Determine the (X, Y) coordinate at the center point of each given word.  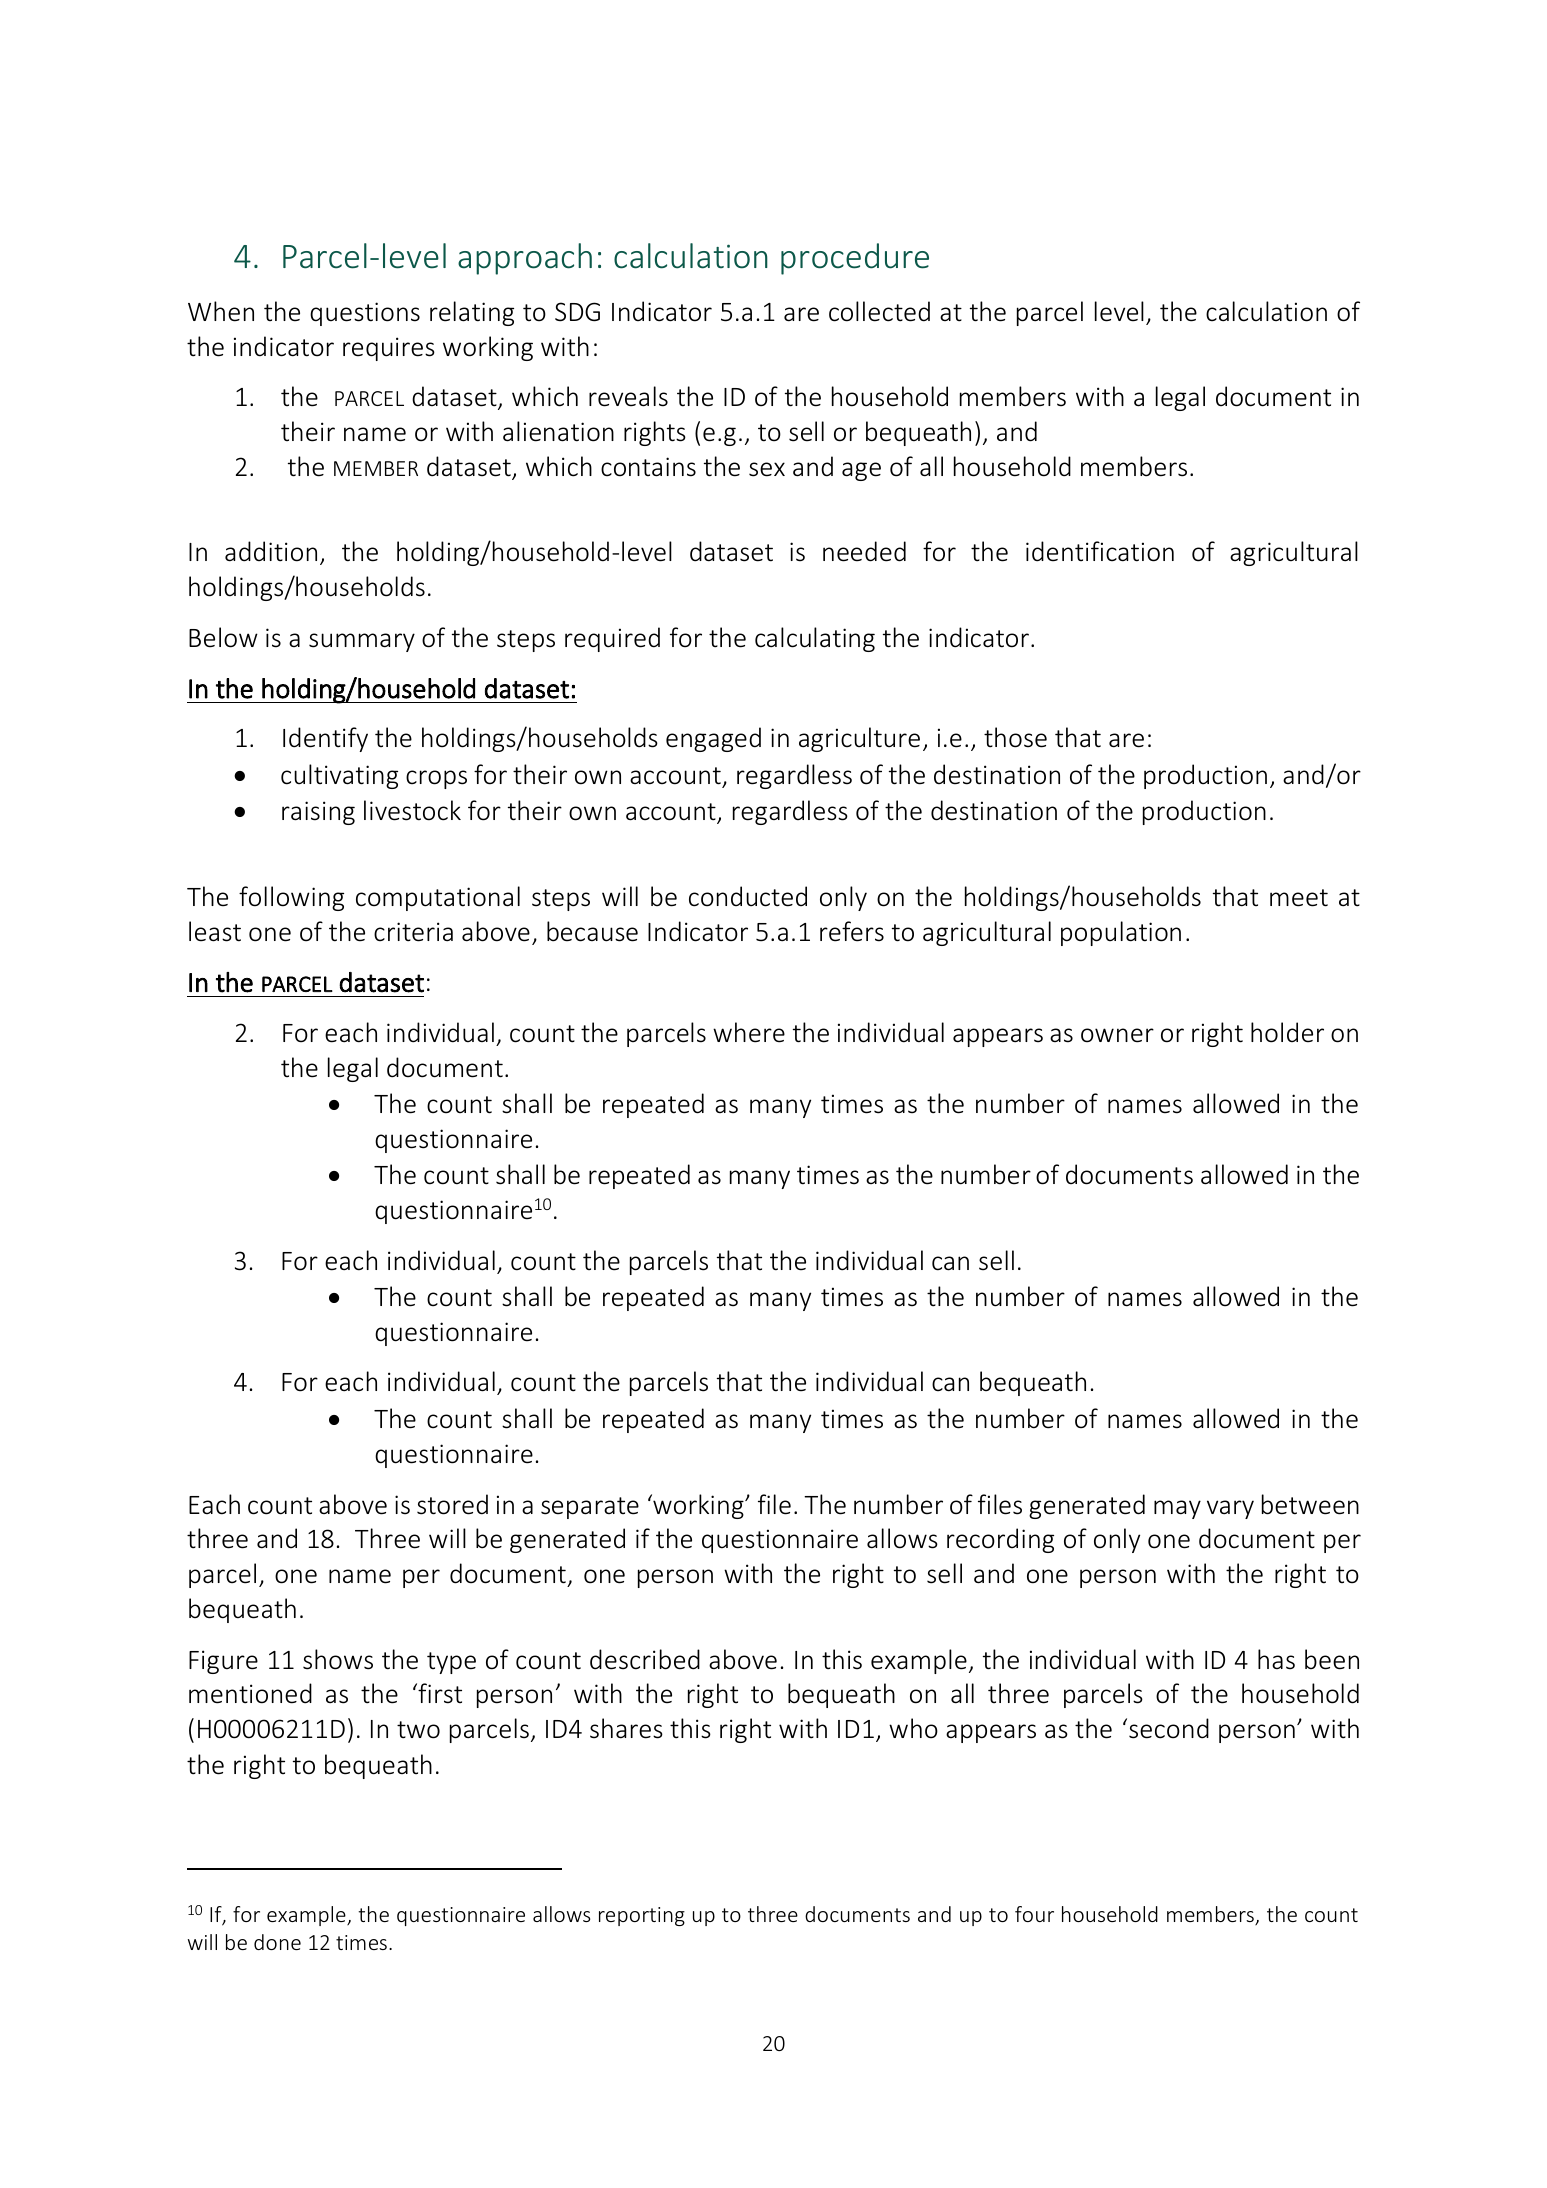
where (749, 1032)
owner (1117, 1035)
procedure (855, 259)
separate (590, 1508)
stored (452, 1504)
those (1015, 737)
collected (879, 311)
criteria (413, 932)
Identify (325, 739)
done (277, 1942)
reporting (642, 1916)
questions (365, 314)
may (1177, 1509)
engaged (713, 739)
